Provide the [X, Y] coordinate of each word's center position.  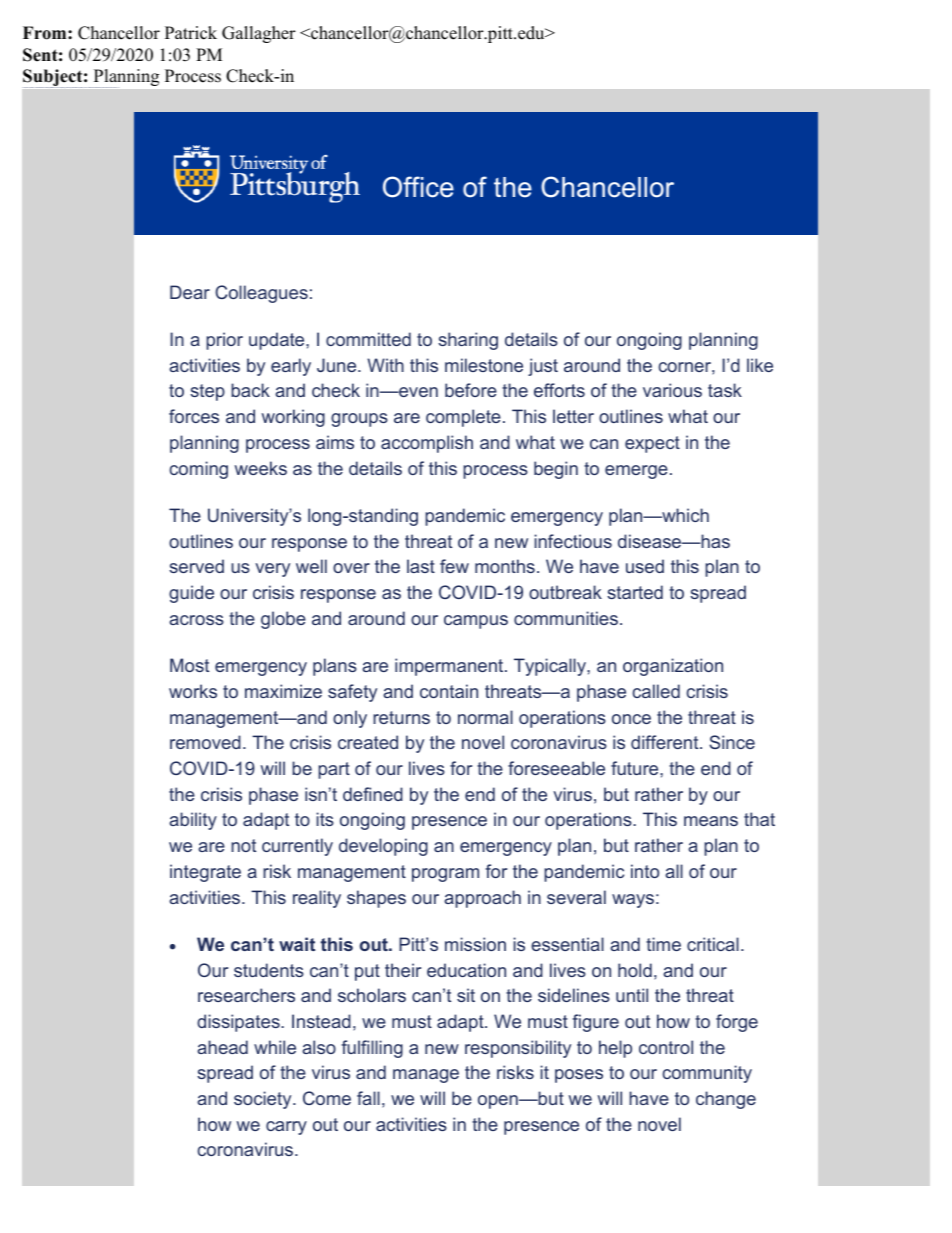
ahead [222, 1047]
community [707, 1074]
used [645, 566]
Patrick [191, 33]
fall [368, 1098]
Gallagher [259, 34]
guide [191, 594]
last [421, 566]
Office [418, 187]
